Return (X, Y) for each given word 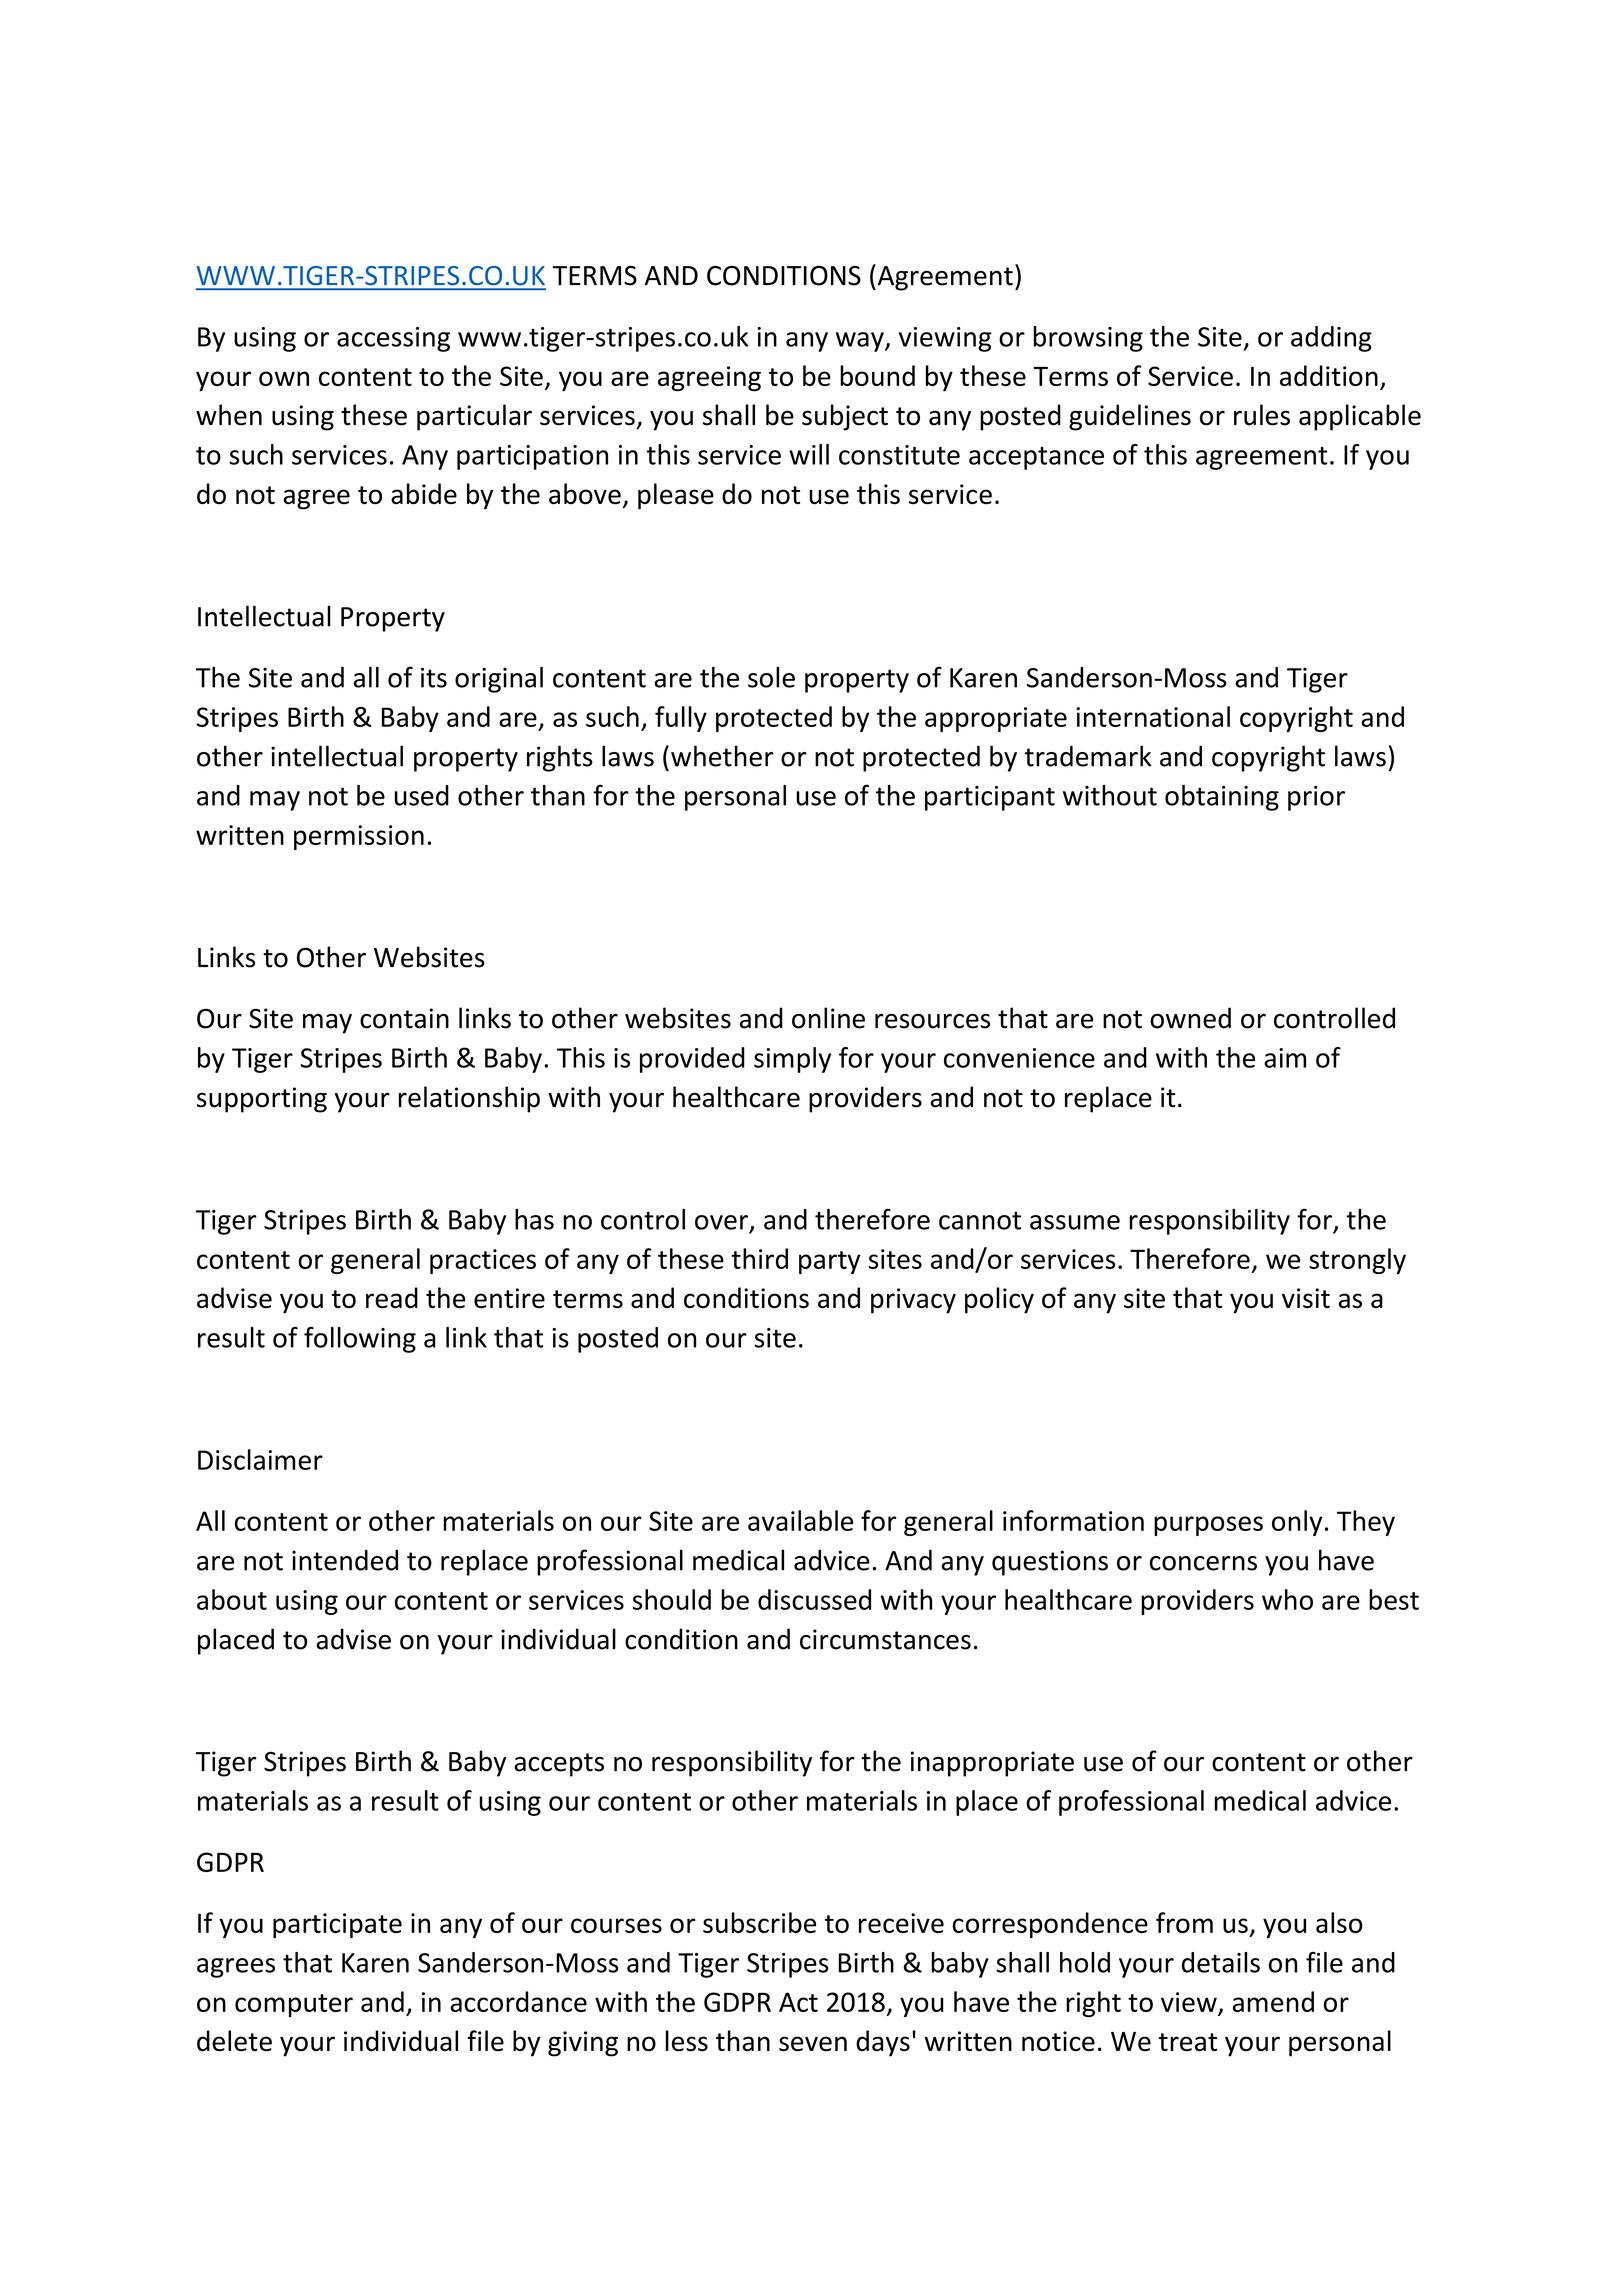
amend (1273, 2001)
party (829, 1262)
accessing (393, 339)
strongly (1357, 1261)
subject (845, 417)
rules (1262, 415)
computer (294, 2005)
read (392, 1298)
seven (813, 2044)
